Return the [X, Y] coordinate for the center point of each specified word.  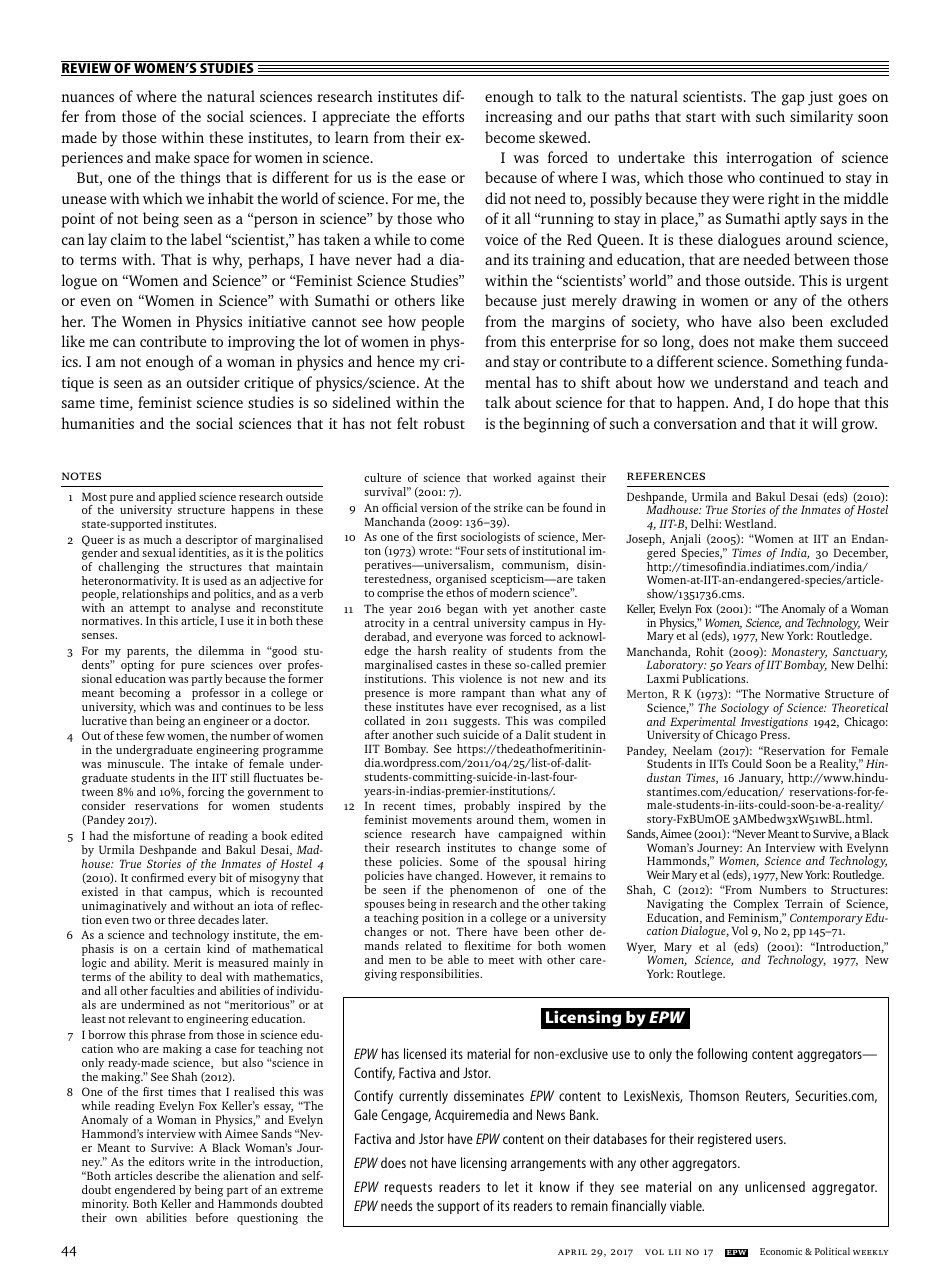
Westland [750, 523]
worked [512, 477]
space [211, 161]
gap [793, 100]
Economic [781, 1251]
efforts [443, 116]
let [512, 1186]
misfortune [161, 835]
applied [177, 499]
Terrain [804, 903]
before [212, 1217]
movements [442, 820]
